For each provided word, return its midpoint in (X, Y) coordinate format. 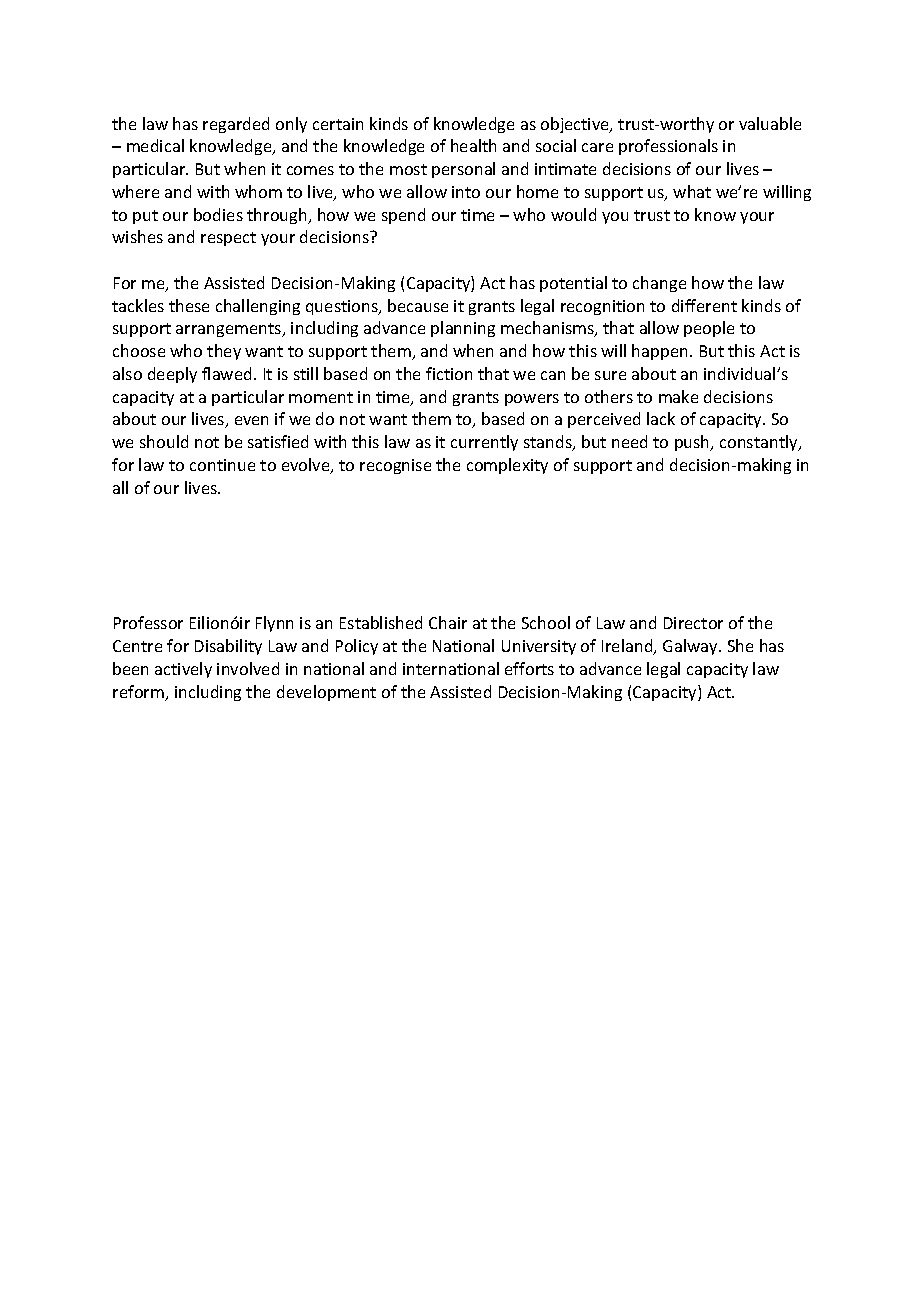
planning (463, 329)
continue (222, 465)
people (709, 329)
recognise (395, 466)
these (189, 305)
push (693, 443)
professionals (668, 147)
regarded (236, 125)
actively (183, 670)
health (473, 145)
